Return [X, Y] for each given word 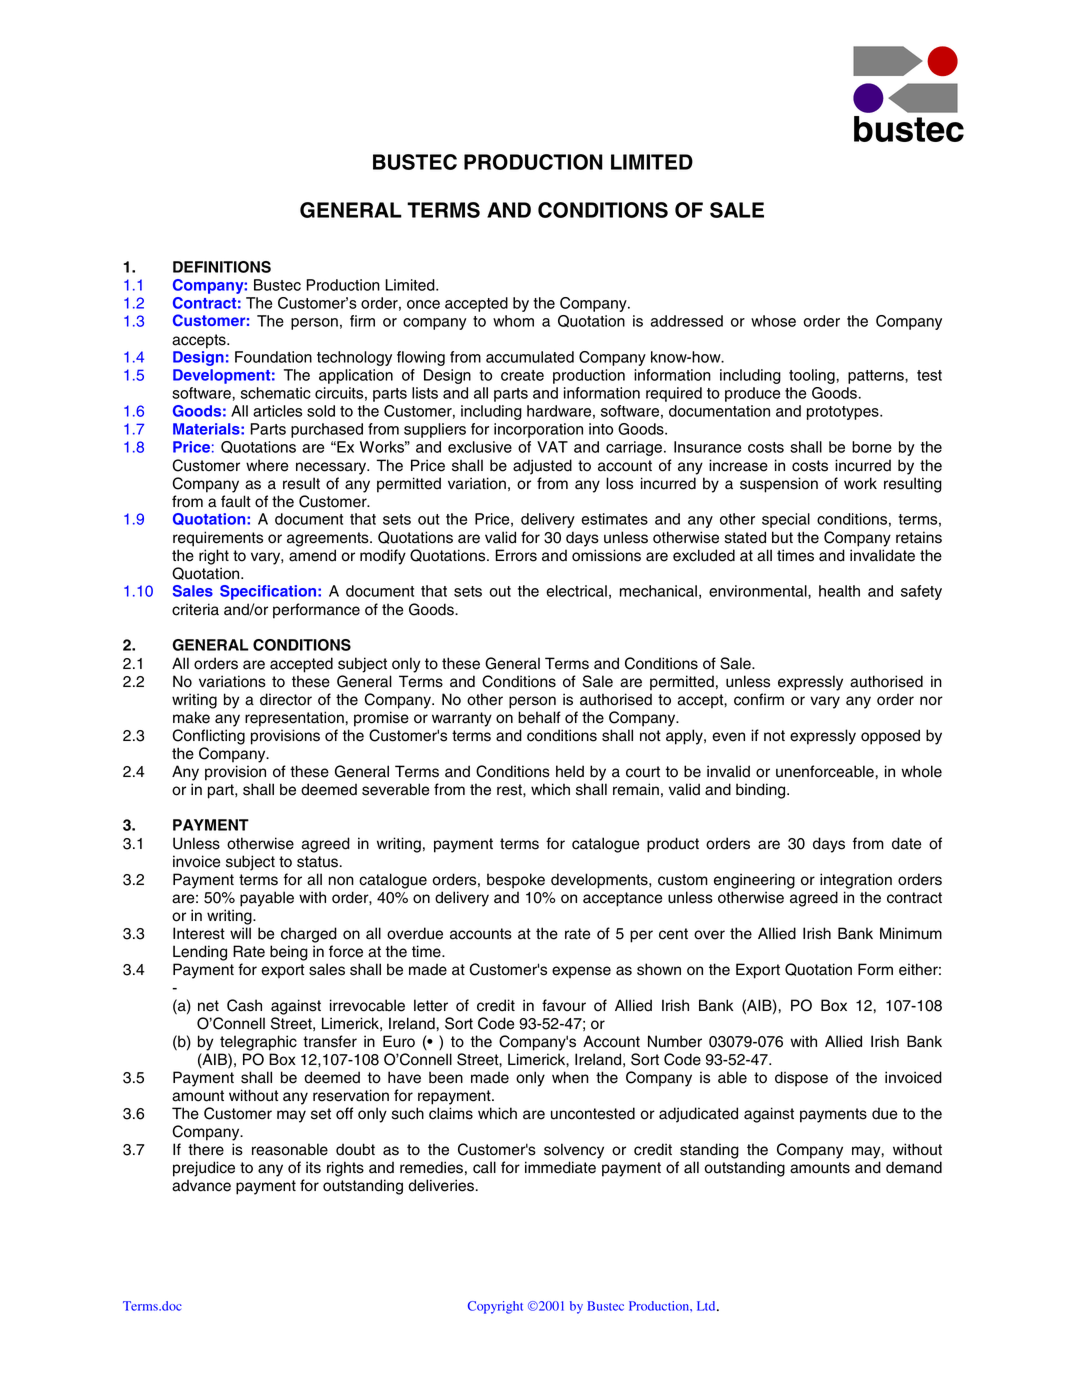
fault [236, 501]
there [206, 1149]
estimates [614, 519]
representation [294, 719]
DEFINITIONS [222, 267]
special [786, 520]
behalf [539, 717]
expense [581, 972]
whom [513, 321]
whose [773, 321]
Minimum [911, 933]
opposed [890, 737]
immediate [560, 1167]
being [289, 953]
